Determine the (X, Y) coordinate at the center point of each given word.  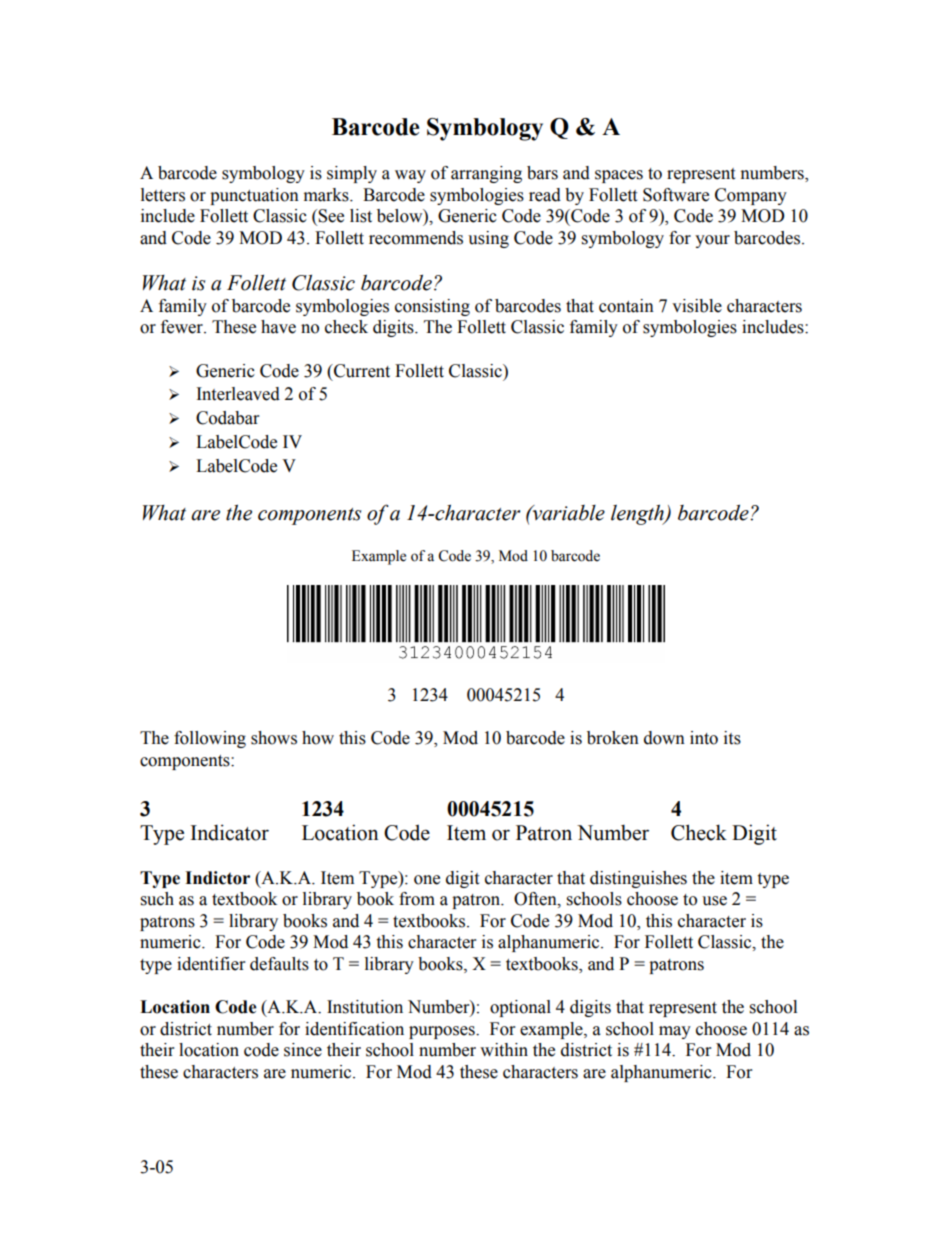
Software (676, 195)
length (638, 515)
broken (613, 738)
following (210, 739)
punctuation (254, 196)
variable (567, 513)
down (664, 738)
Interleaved (238, 394)
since (303, 1050)
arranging (486, 174)
